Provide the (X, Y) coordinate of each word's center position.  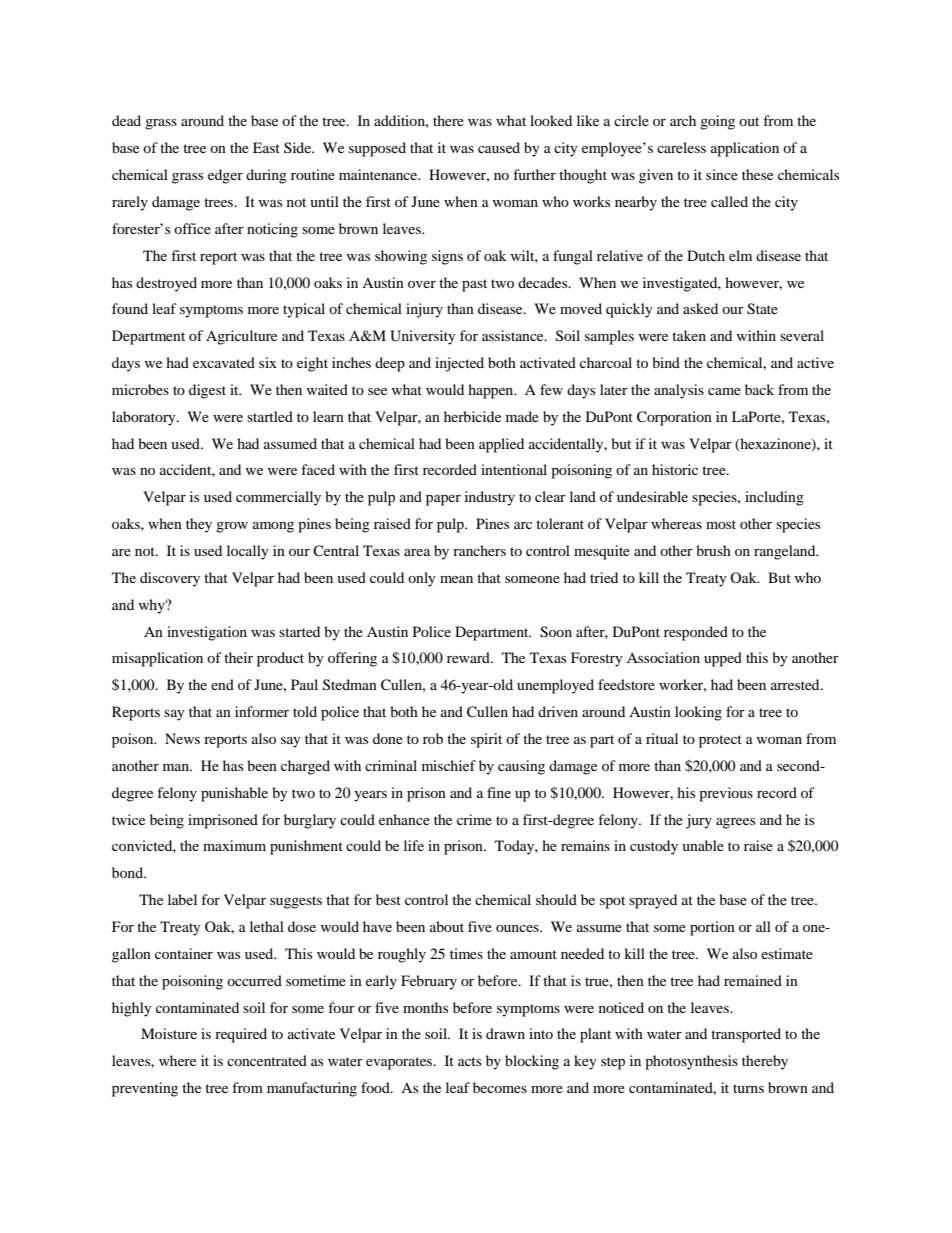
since (722, 174)
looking (698, 713)
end (222, 684)
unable (703, 845)
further (534, 174)
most (721, 524)
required (241, 1035)
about (447, 926)
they (199, 525)
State (762, 309)
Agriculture (241, 337)
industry (490, 498)
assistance (514, 335)
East (266, 147)
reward (469, 657)
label (182, 899)
